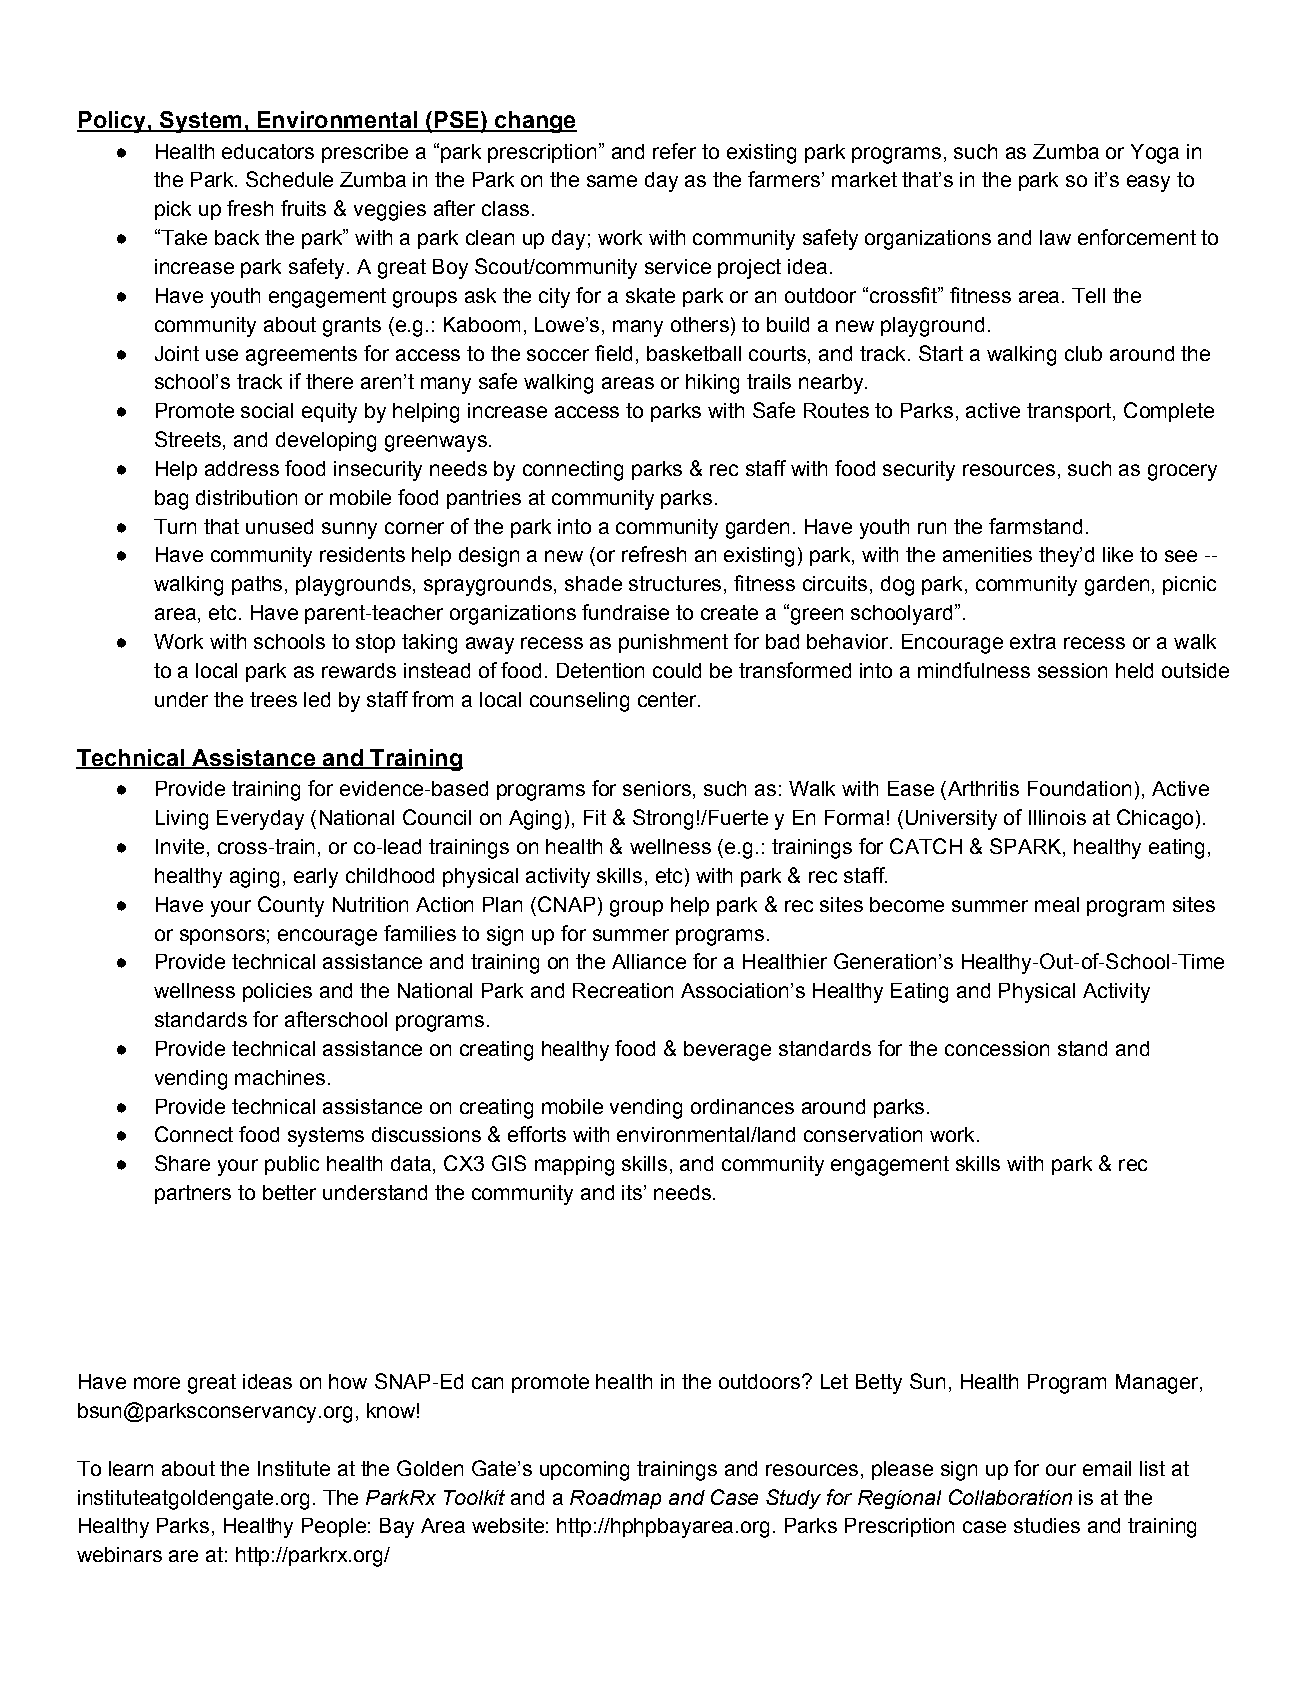 The width and height of the screenshot is (1307, 1692). What do you see at coordinates (674, 151) in the screenshot?
I see `refer` at bounding box center [674, 151].
